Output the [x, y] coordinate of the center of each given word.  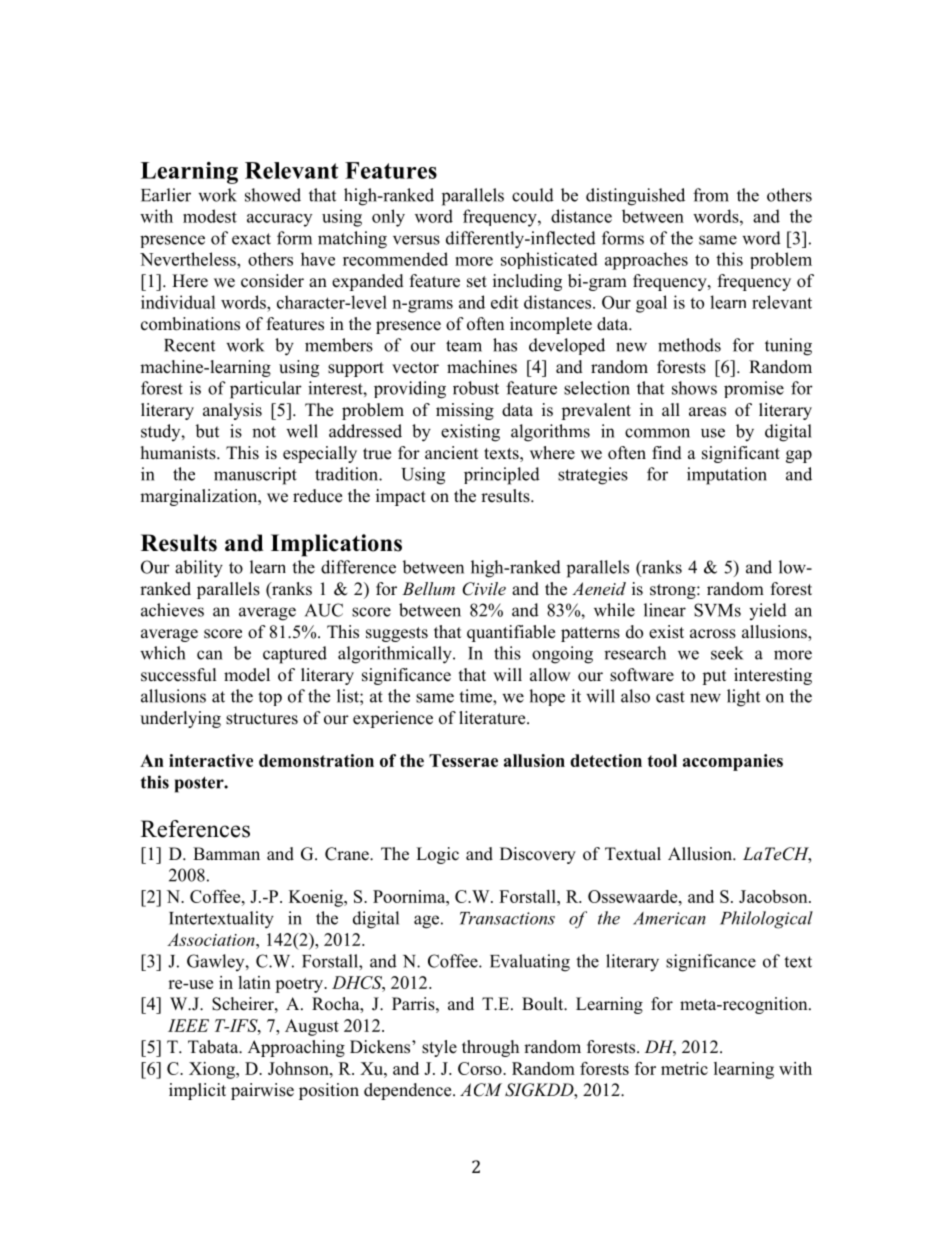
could [533, 195]
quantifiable [511, 633]
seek [727, 653]
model [247, 675]
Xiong [213, 1070]
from [711, 195]
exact [251, 239]
